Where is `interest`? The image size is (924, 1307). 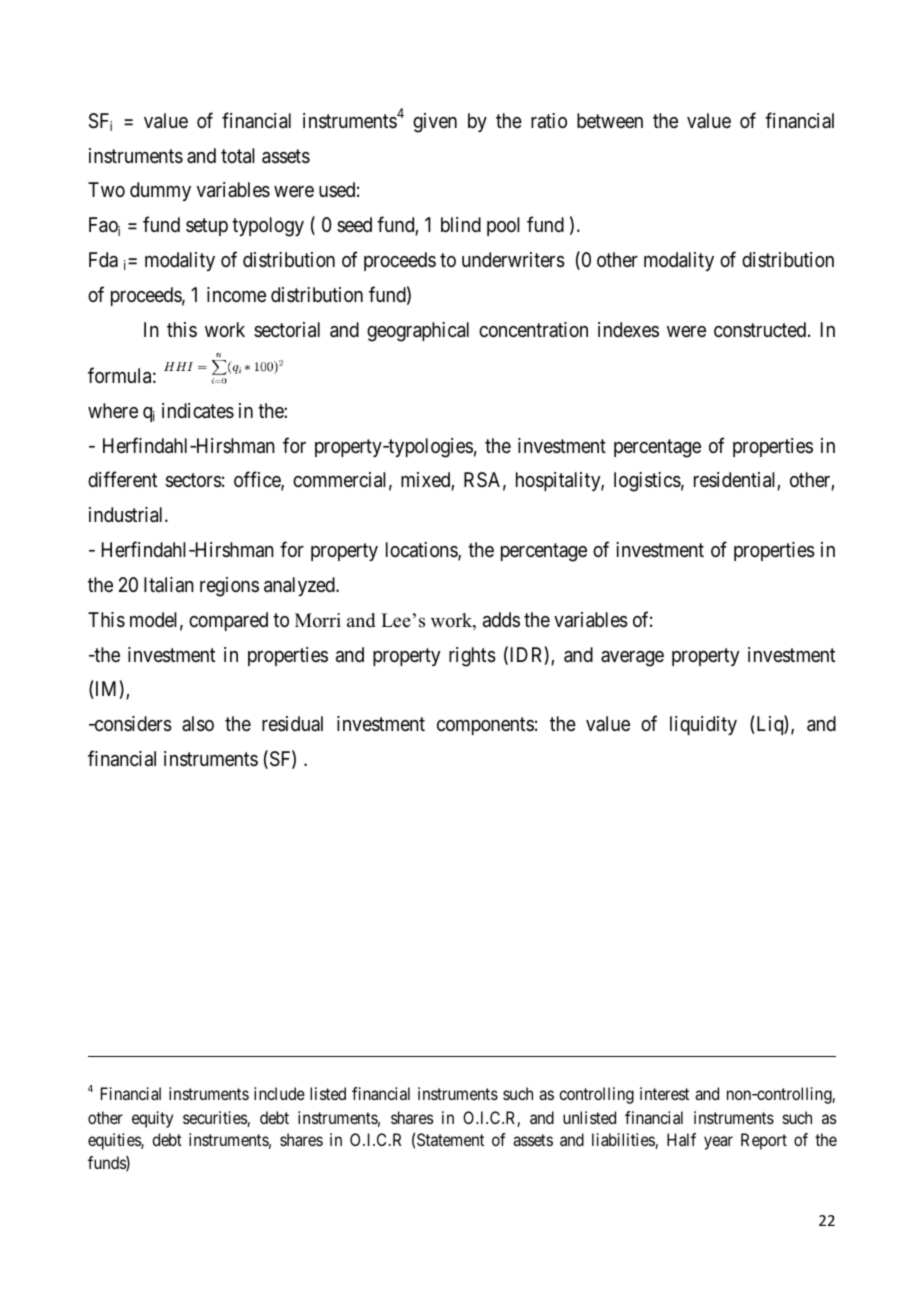 interest is located at coordinates (664, 1093).
